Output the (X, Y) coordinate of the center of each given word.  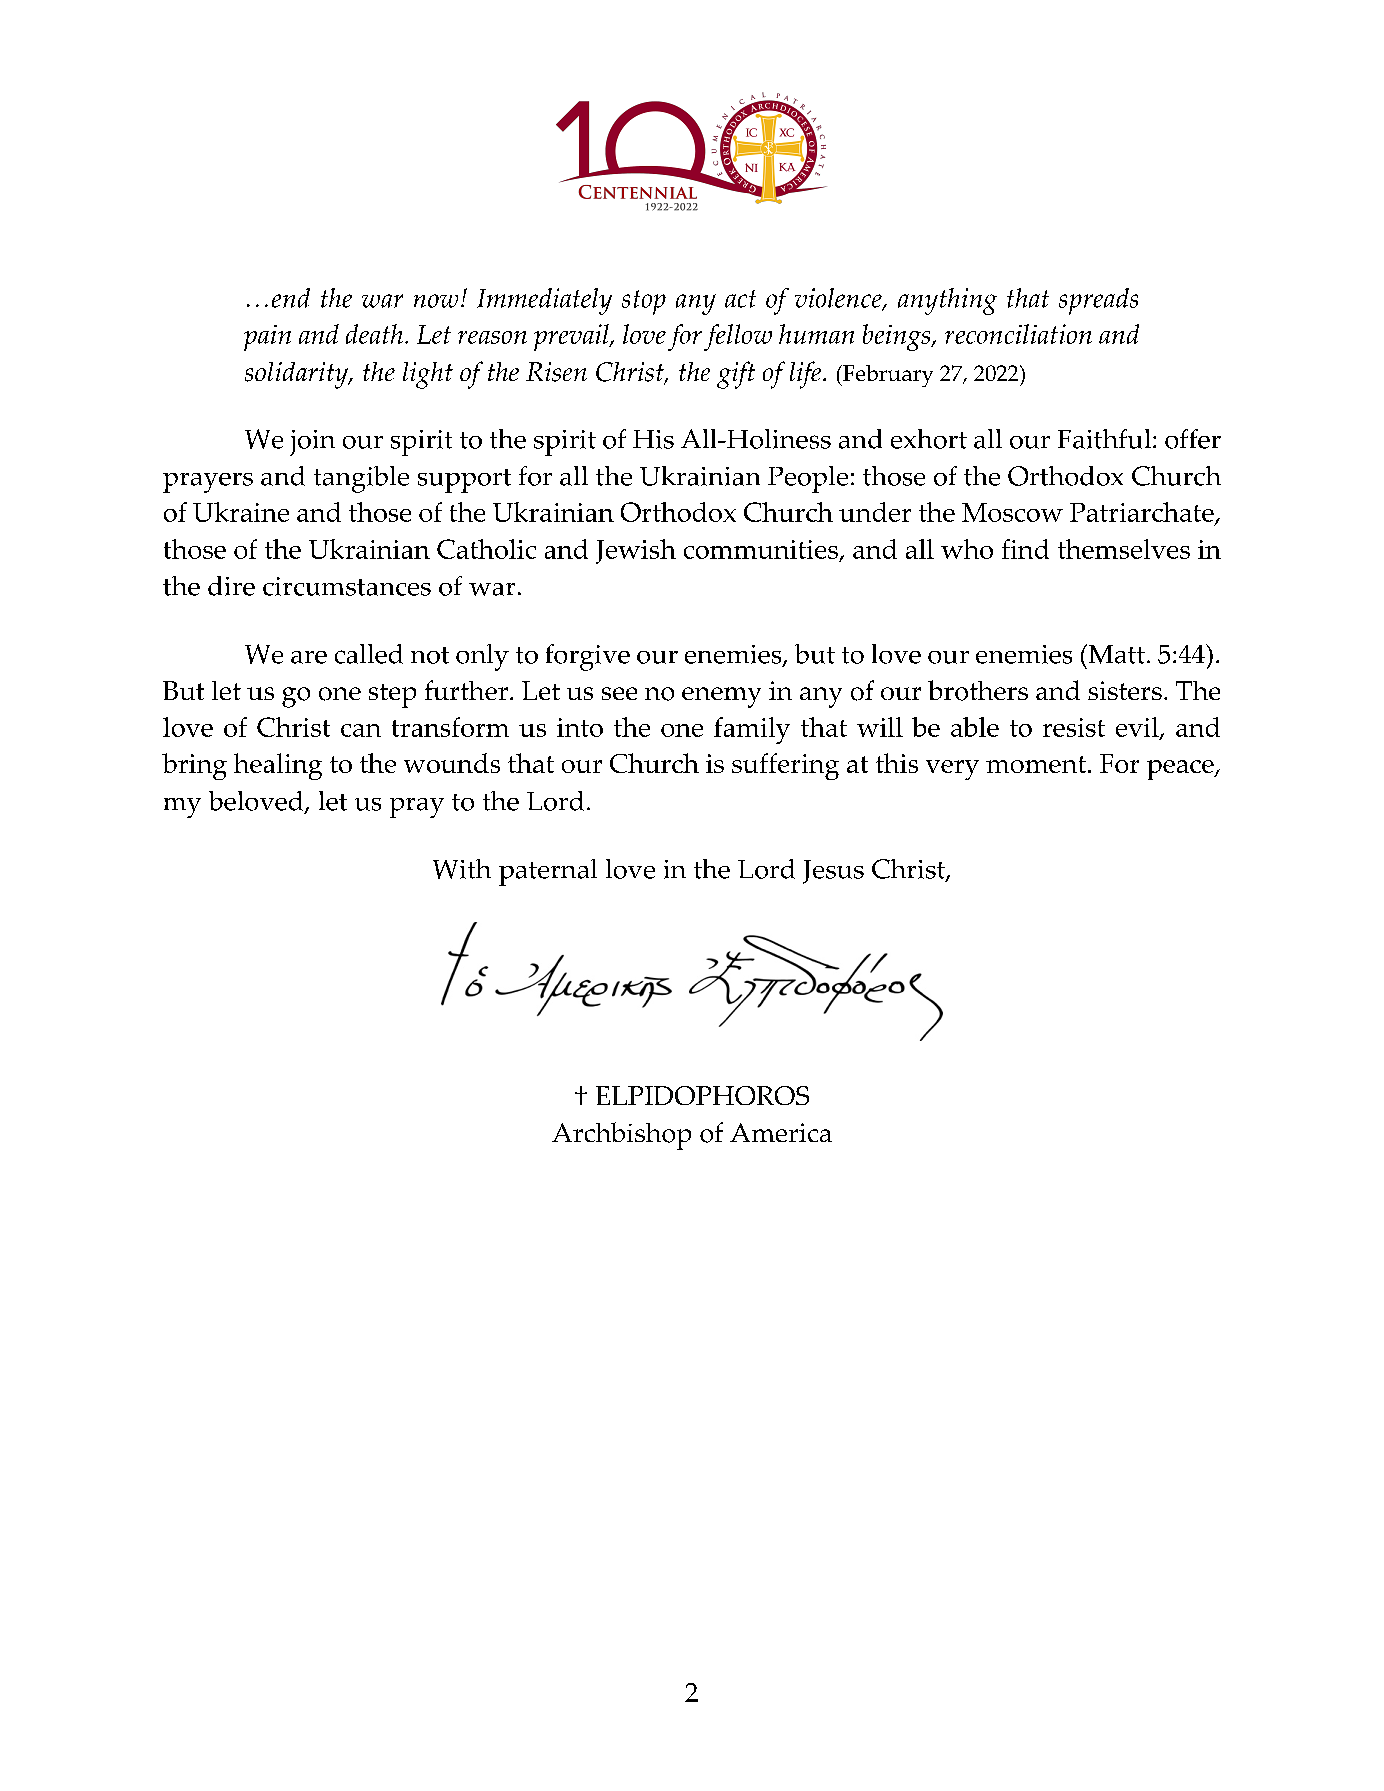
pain (267, 338)
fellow (738, 337)
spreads (1098, 301)
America (781, 1132)
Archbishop (621, 1136)
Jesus (833, 872)
